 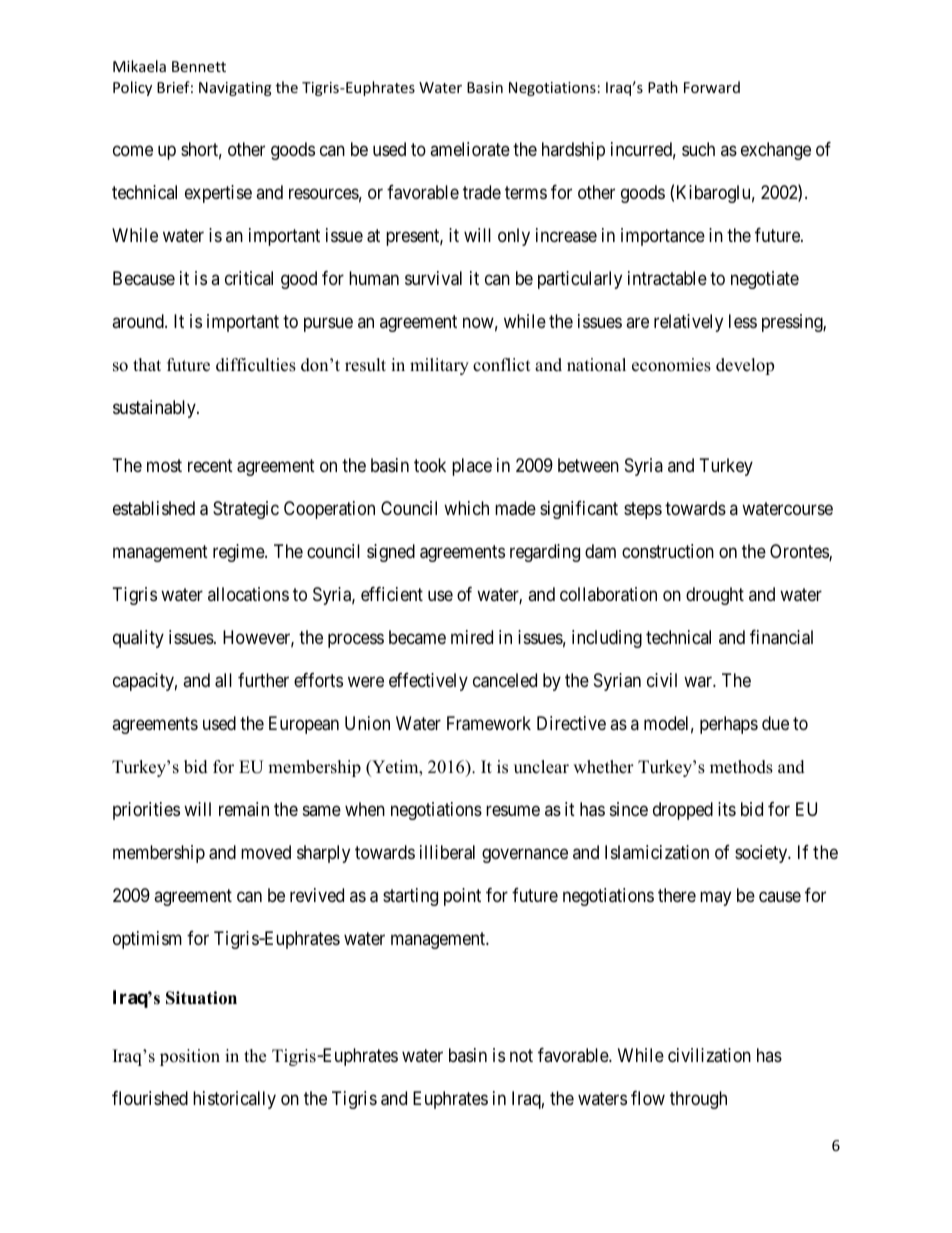 What do you see at coordinates (470, 149) in the image?
I see `ameliorate` at bounding box center [470, 149].
